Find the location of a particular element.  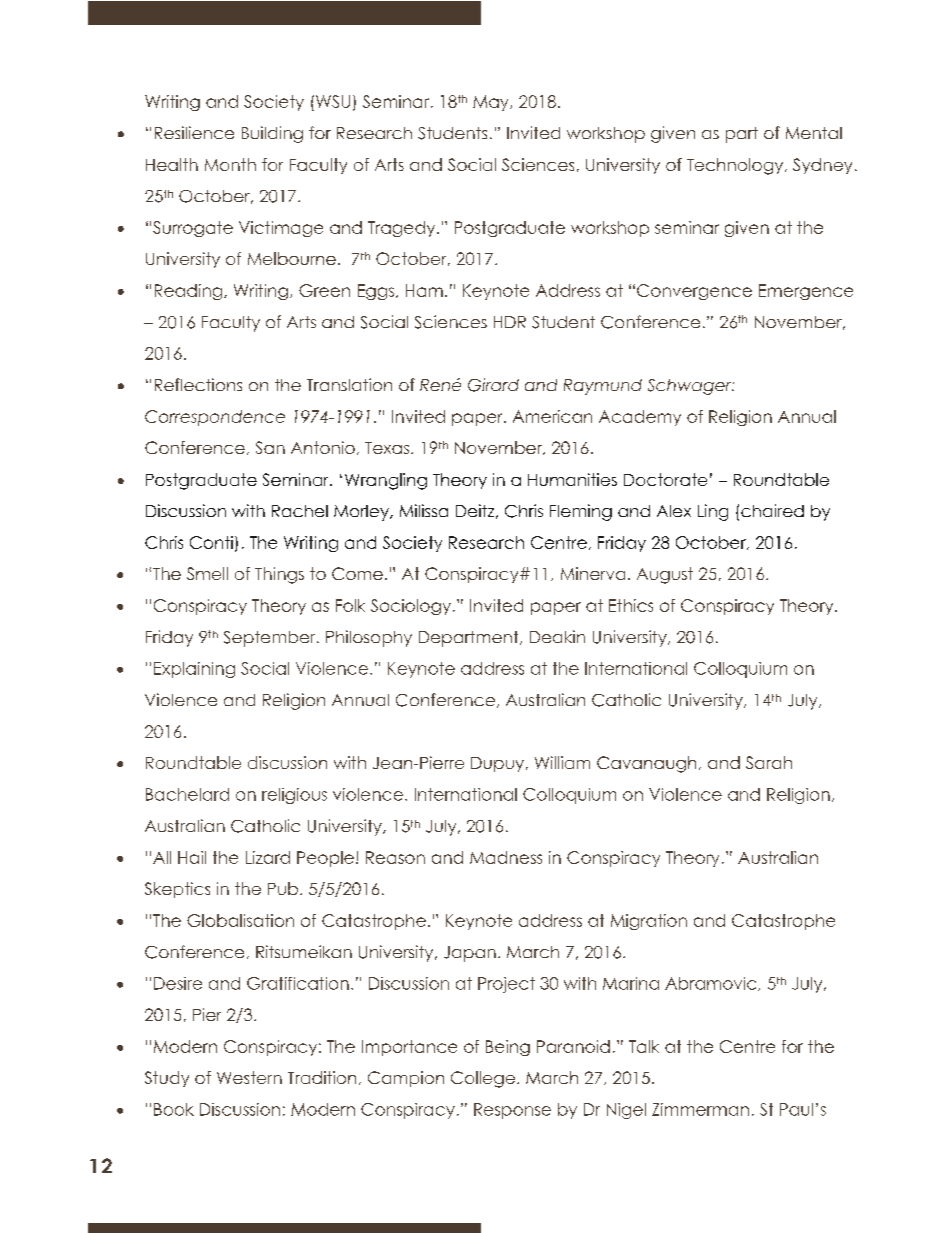

Technology is located at coordinates (736, 166).
